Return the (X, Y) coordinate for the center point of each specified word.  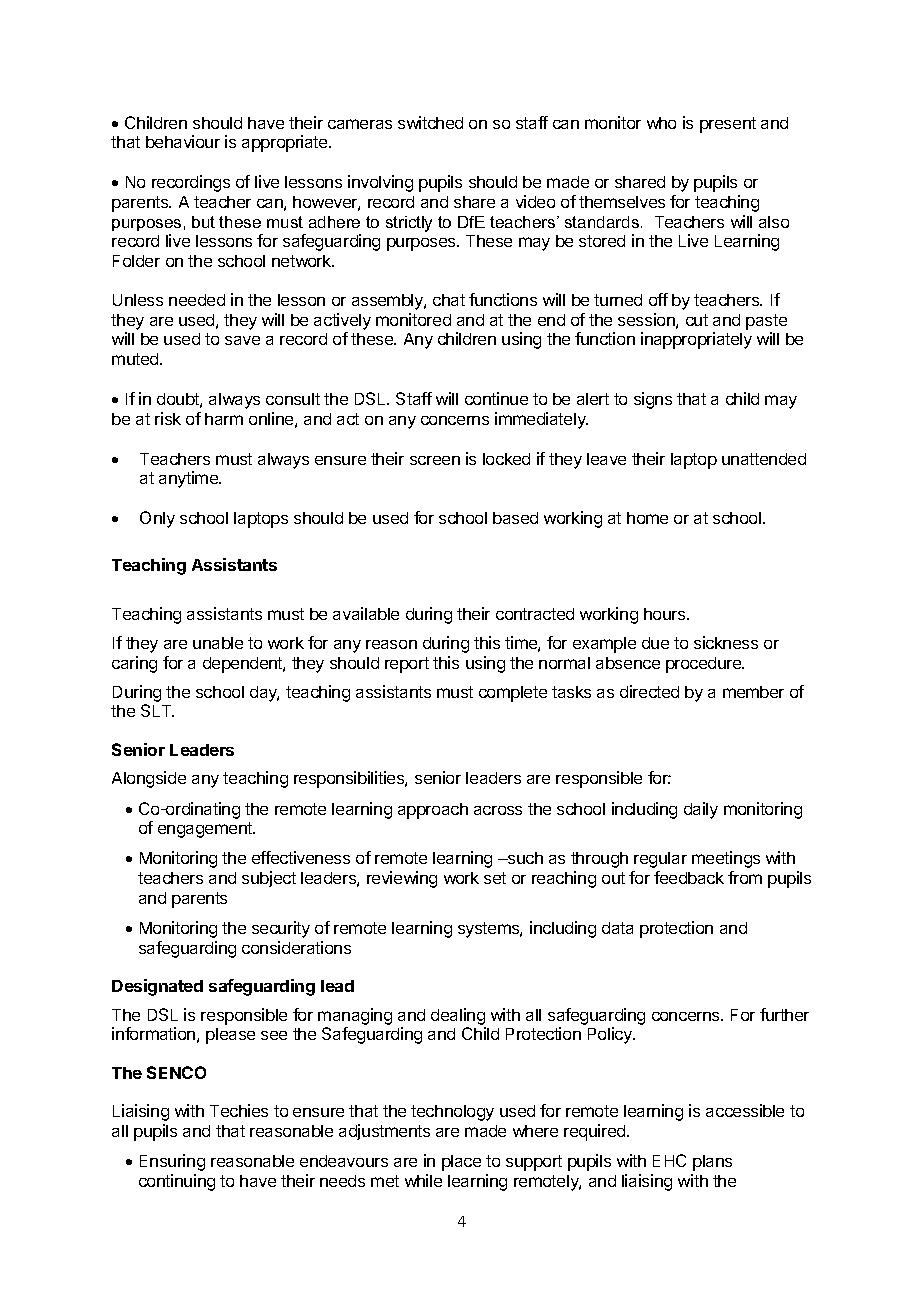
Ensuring (172, 1162)
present (728, 125)
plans (712, 1163)
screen (435, 460)
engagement (206, 830)
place (461, 1163)
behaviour (183, 141)
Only (157, 519)
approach (433, 811)
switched (430, 122)
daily (701, 810)
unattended (764, 459)
